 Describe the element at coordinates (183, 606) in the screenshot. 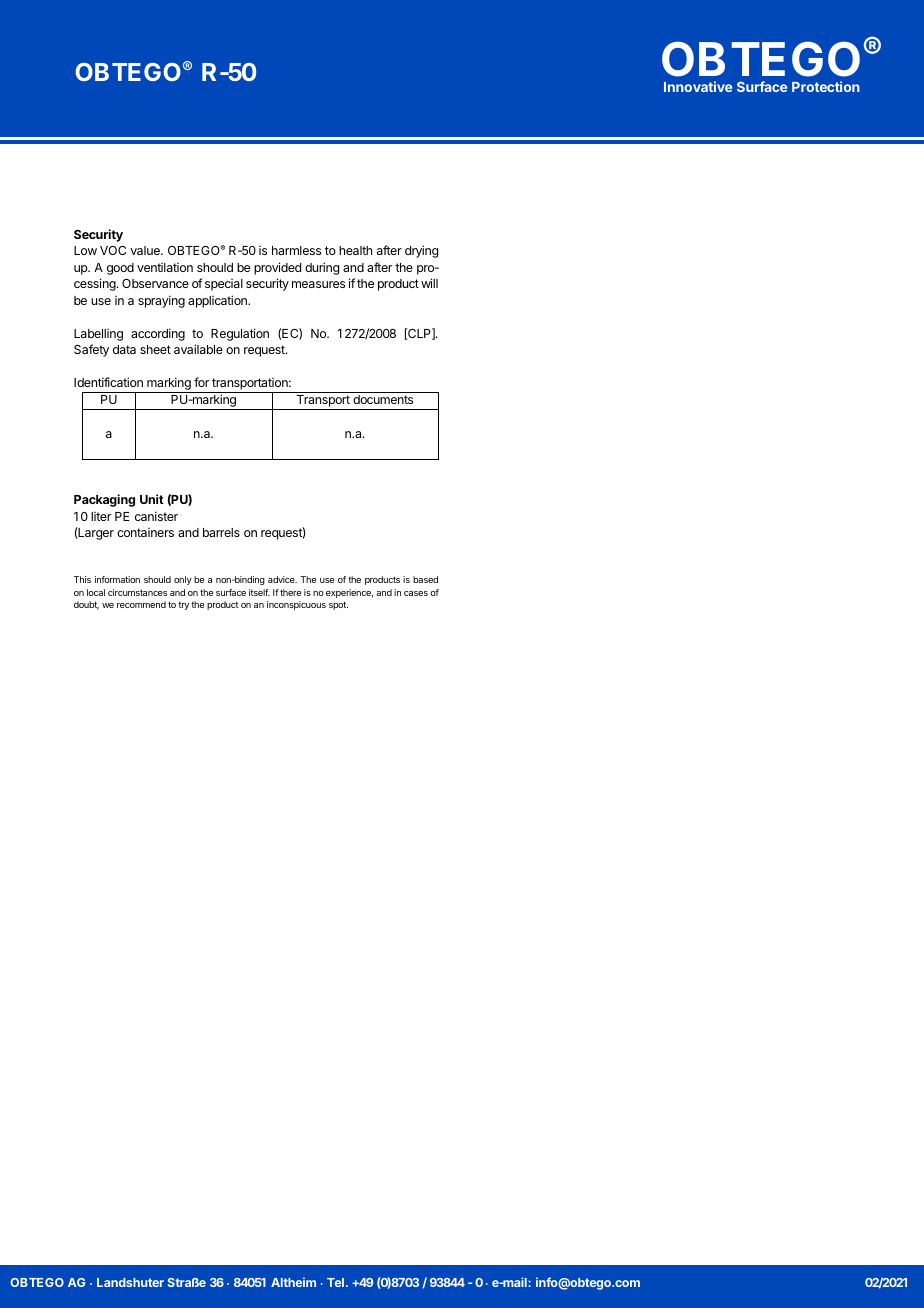

I see `try` at that location.
